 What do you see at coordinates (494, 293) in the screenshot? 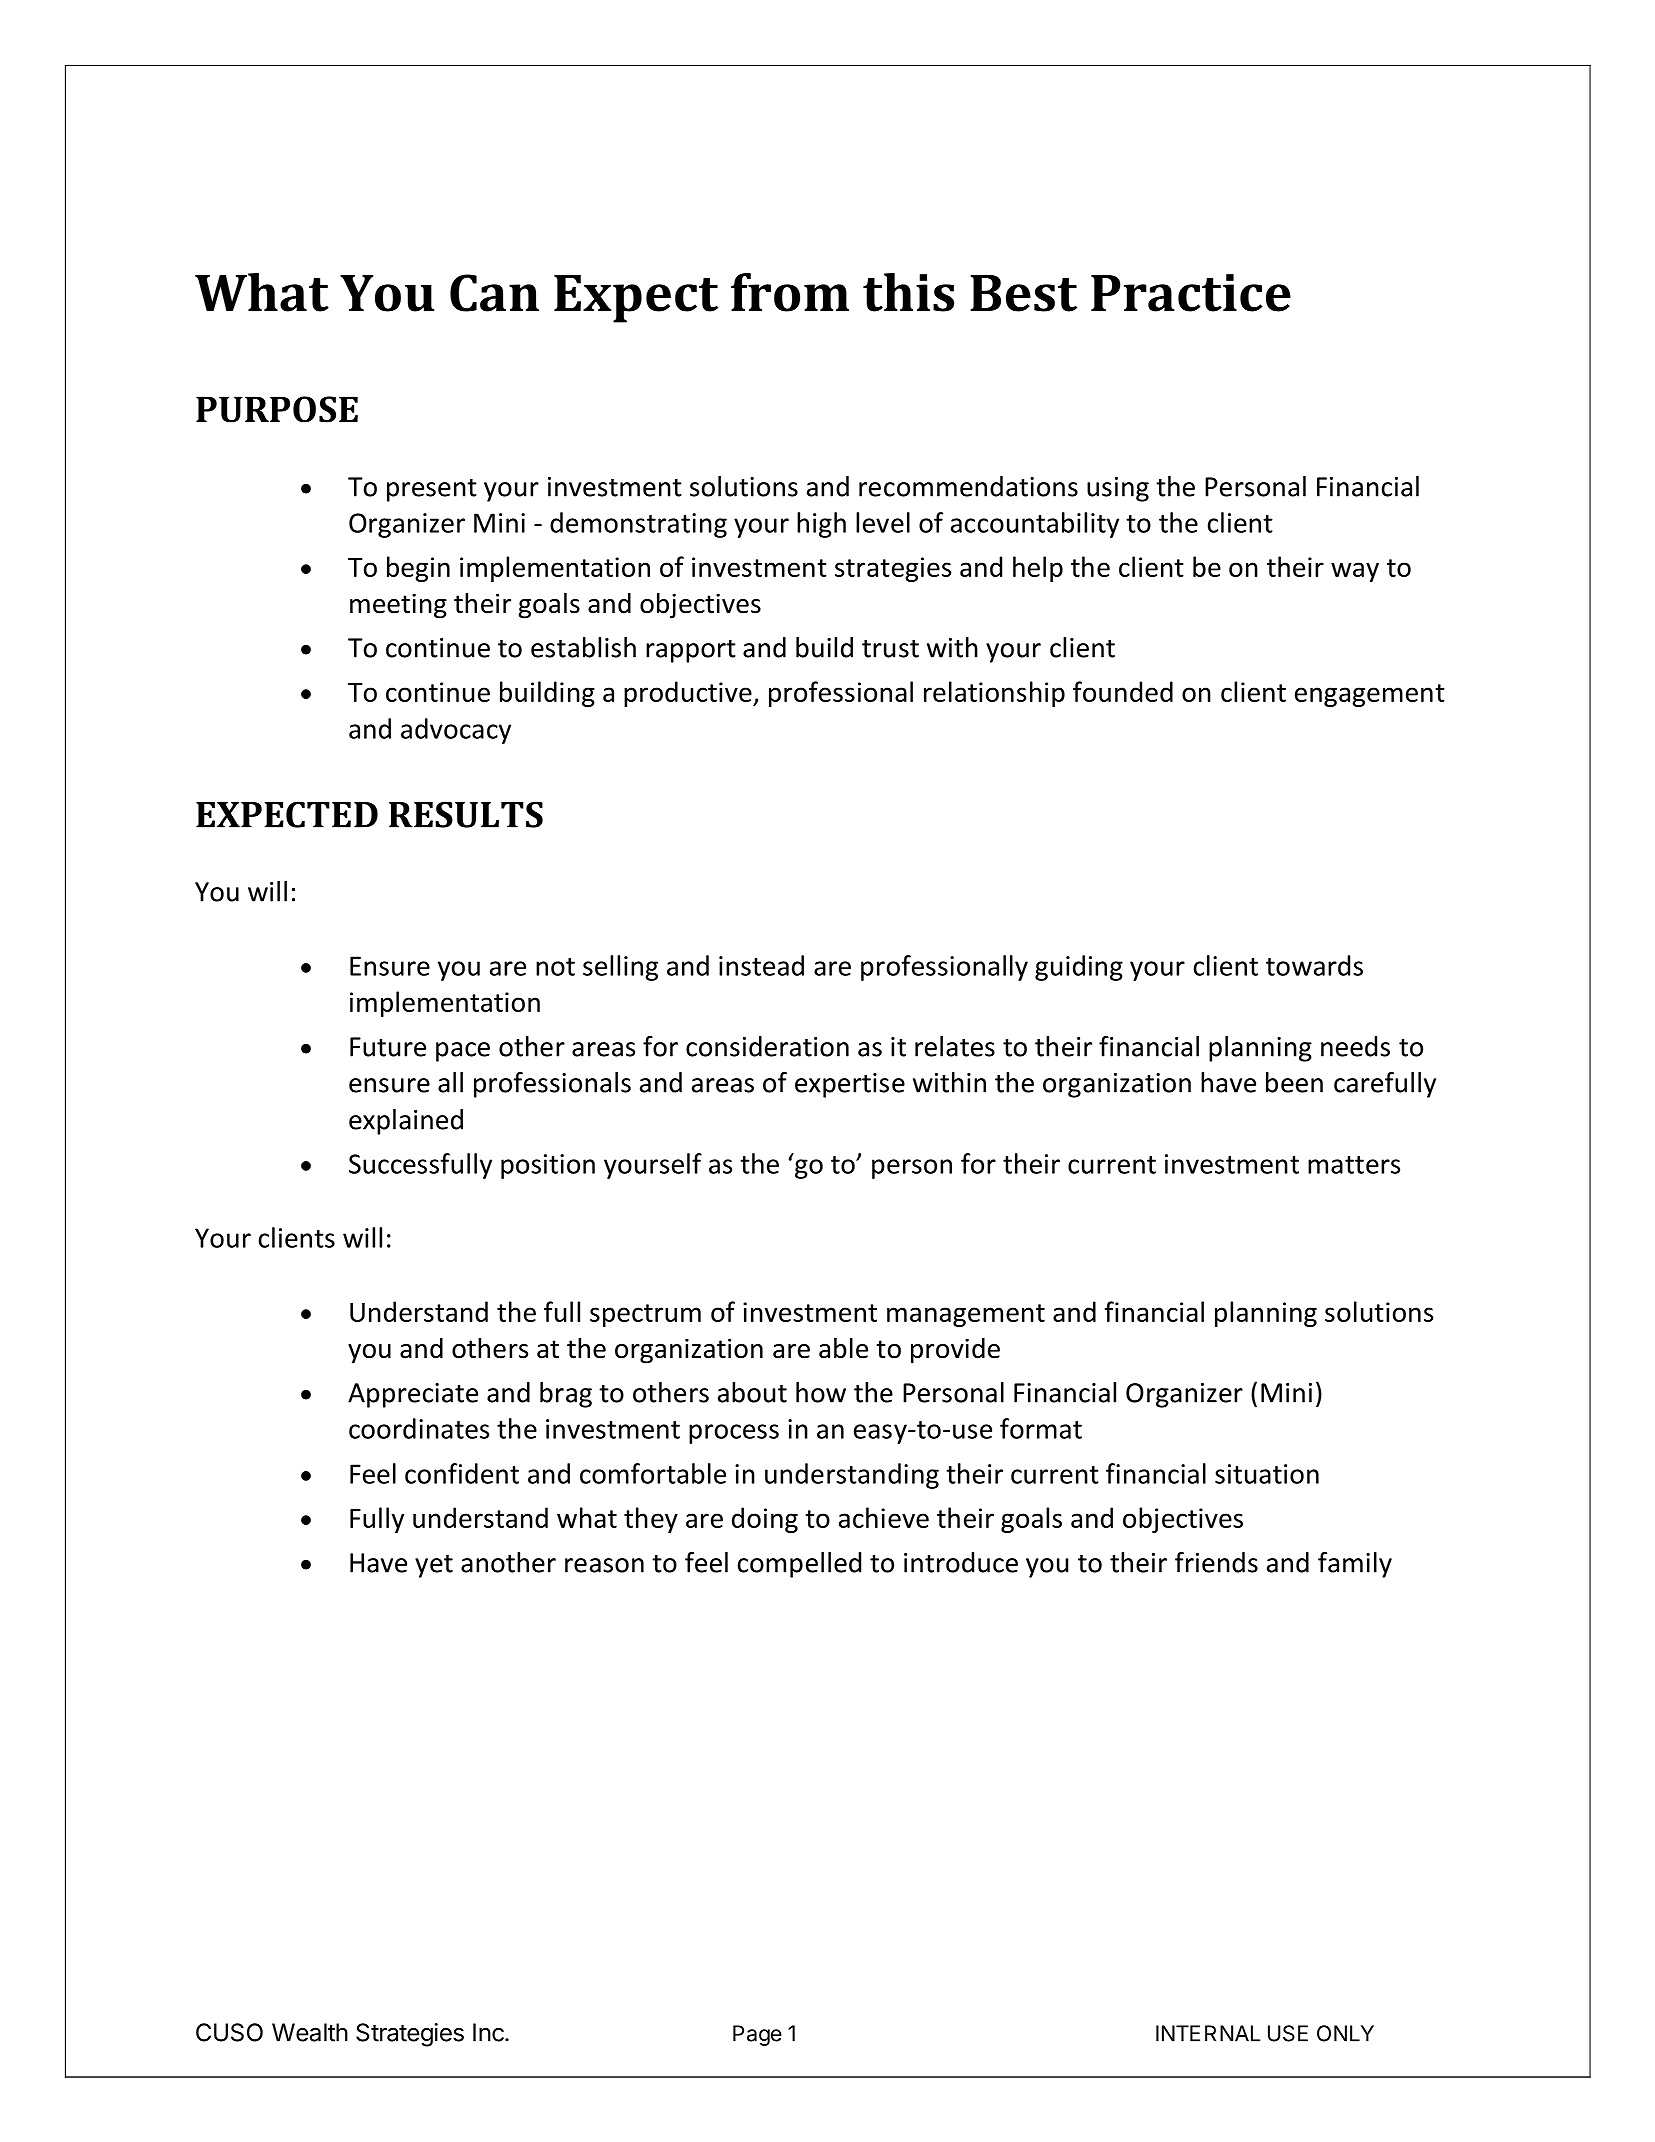
I see `Can` at bounding box center [494, 293].
